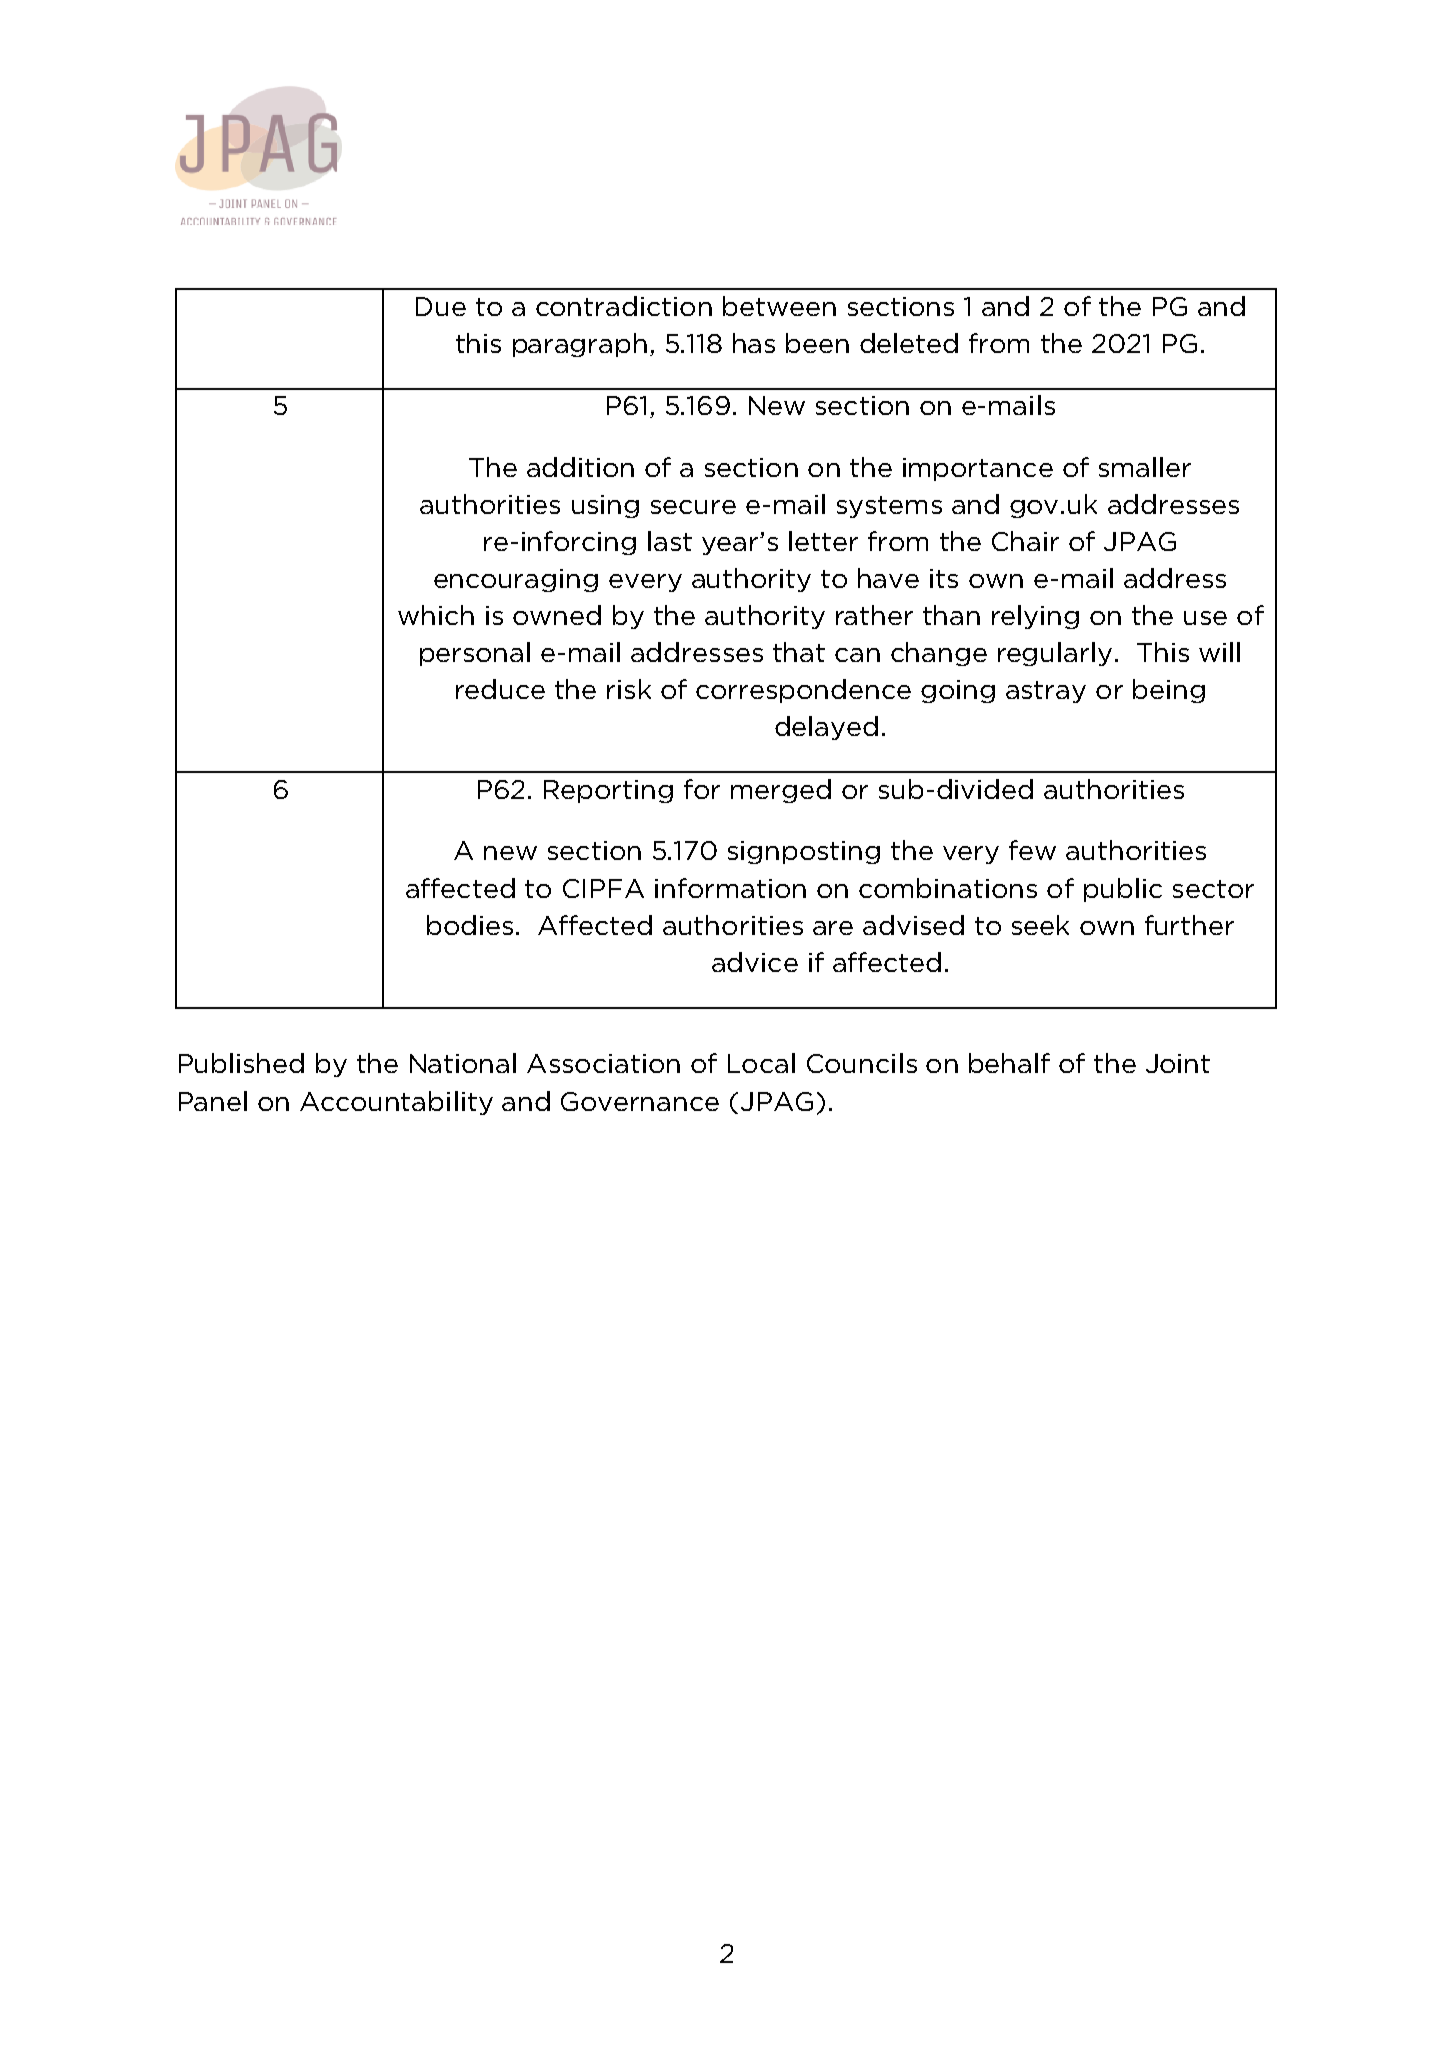  What do you see at coordinates (1025, 541) in the screenshot?
I see `Chair` at bounding box center [1025, 541].
